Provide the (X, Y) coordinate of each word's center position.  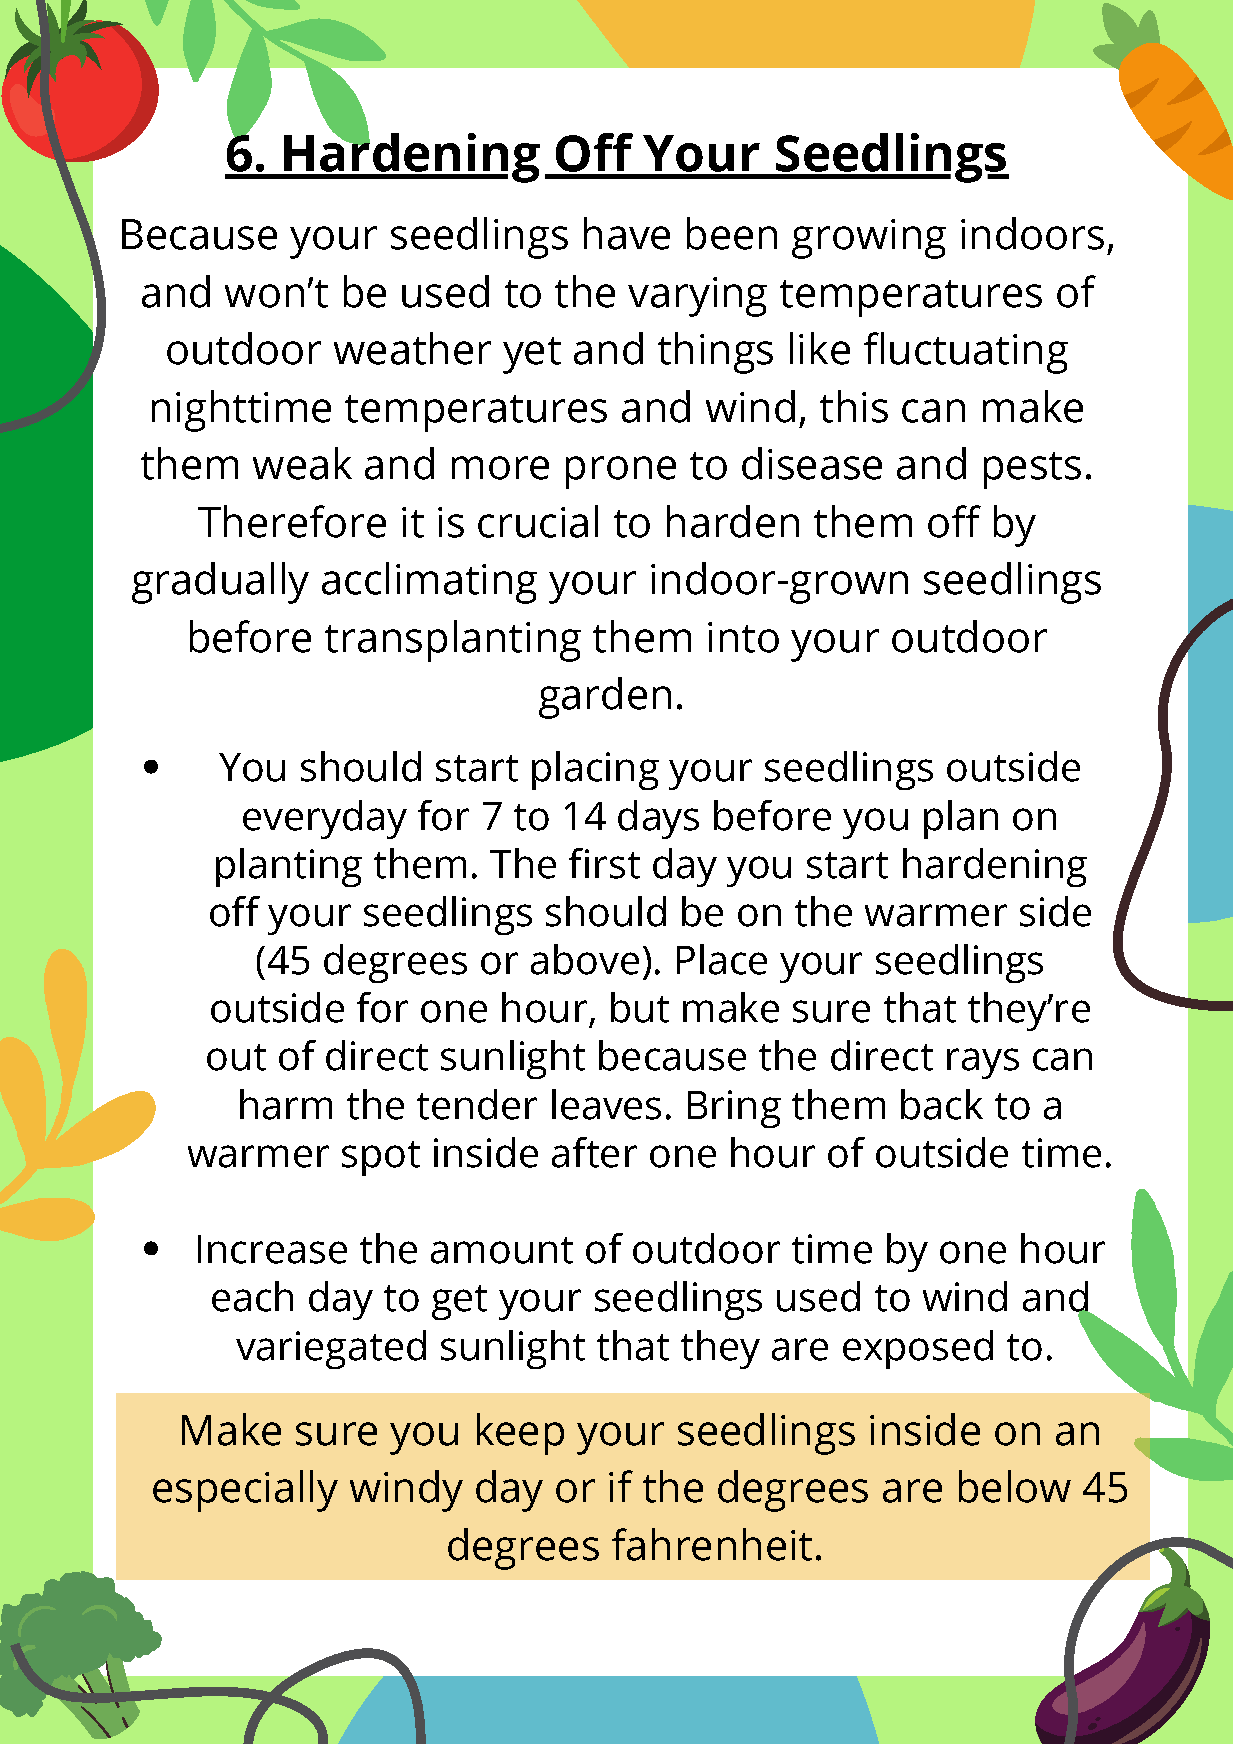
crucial (538, 521)
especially (245, 1491)
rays (983, 1063)
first (604, 863)
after (594, 1152)
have (627, 233)
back (942, 1104)
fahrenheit (712, 1544)
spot (381, 1158)
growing (869, 239)
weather (412, 348)
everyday (325, 819)
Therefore (292, 521)
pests (1032, 470)
